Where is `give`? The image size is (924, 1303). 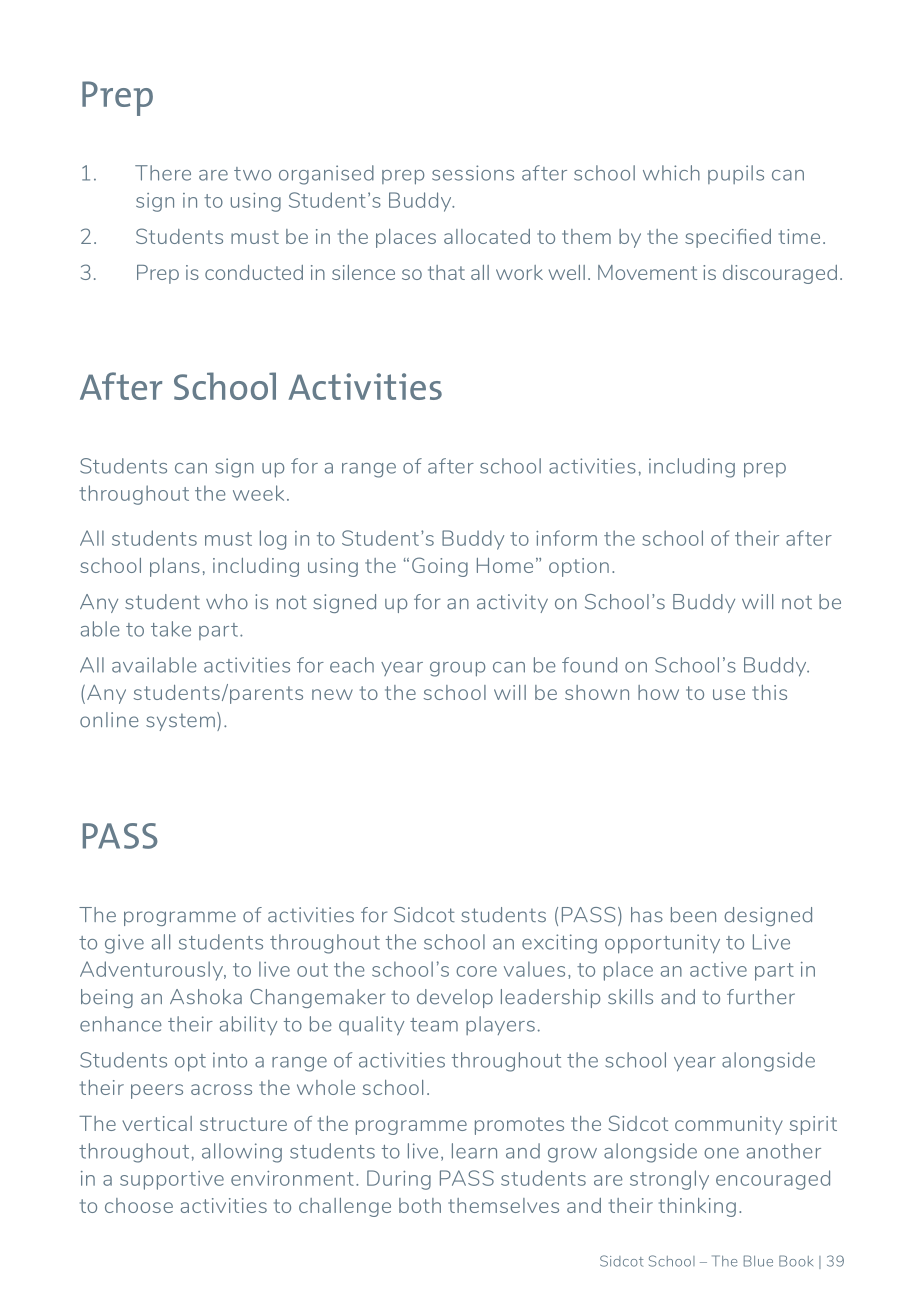 give is located at coordinates (124, 944).
